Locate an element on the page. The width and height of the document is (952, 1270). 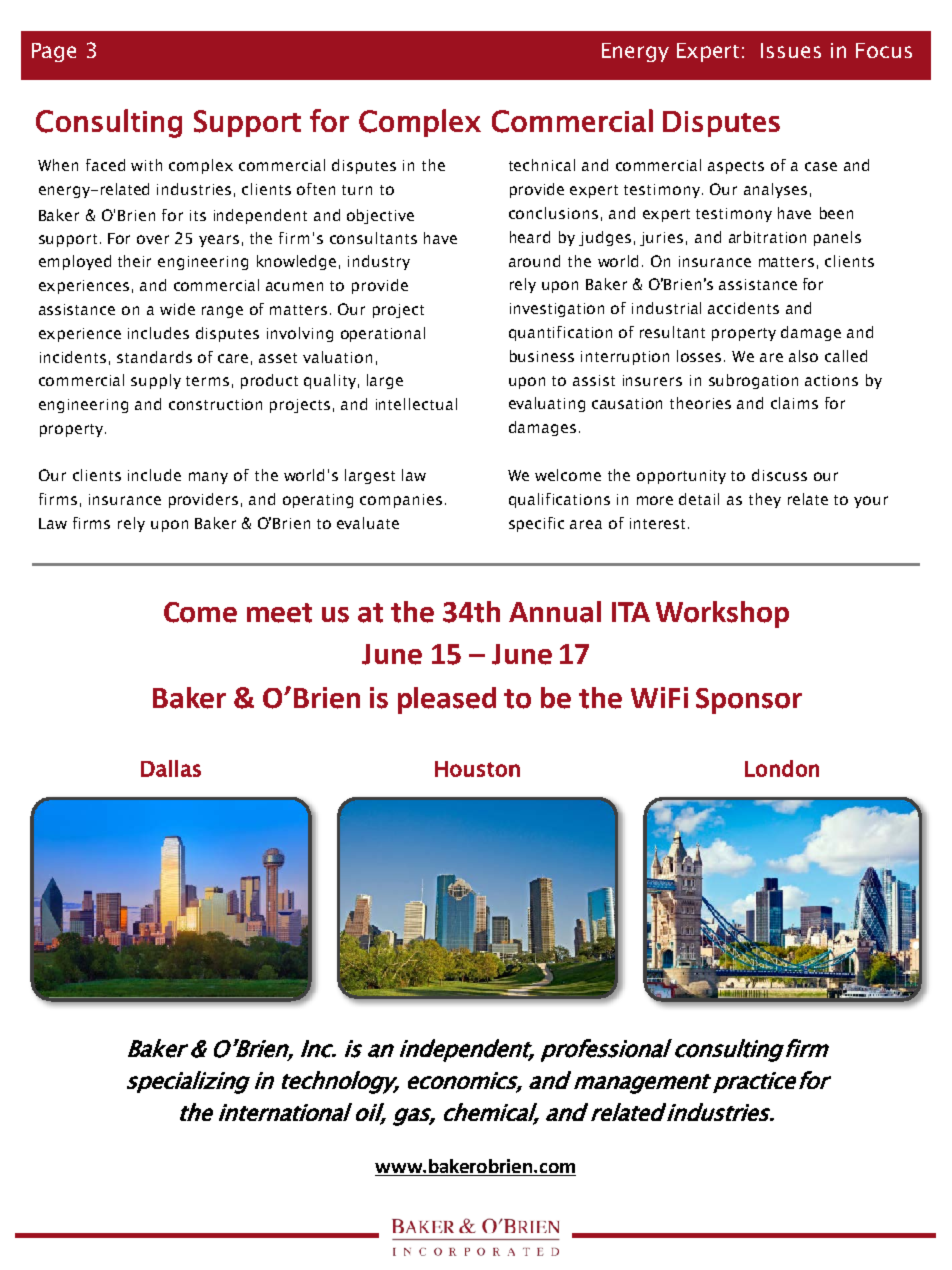
Dallas is located at coordinates (171, 768).
